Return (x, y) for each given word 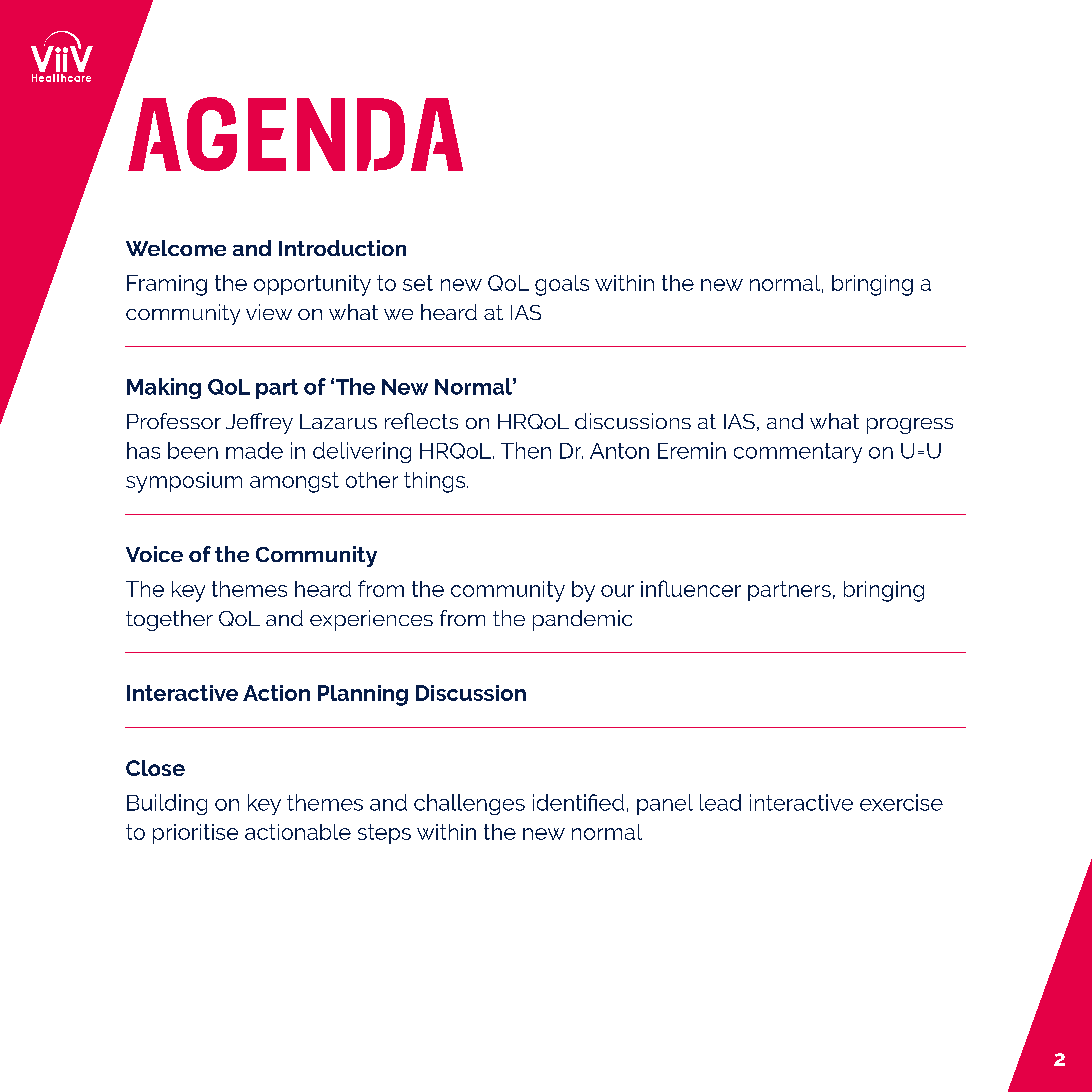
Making (164, 388)
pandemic (582, 620)
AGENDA (295, 134)
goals (562, 285)
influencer (691, 588)
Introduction (342, 248)
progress (910, 426)
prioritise (195, 834)
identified (578, 802)
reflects (421, 421)
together (169, 620)
